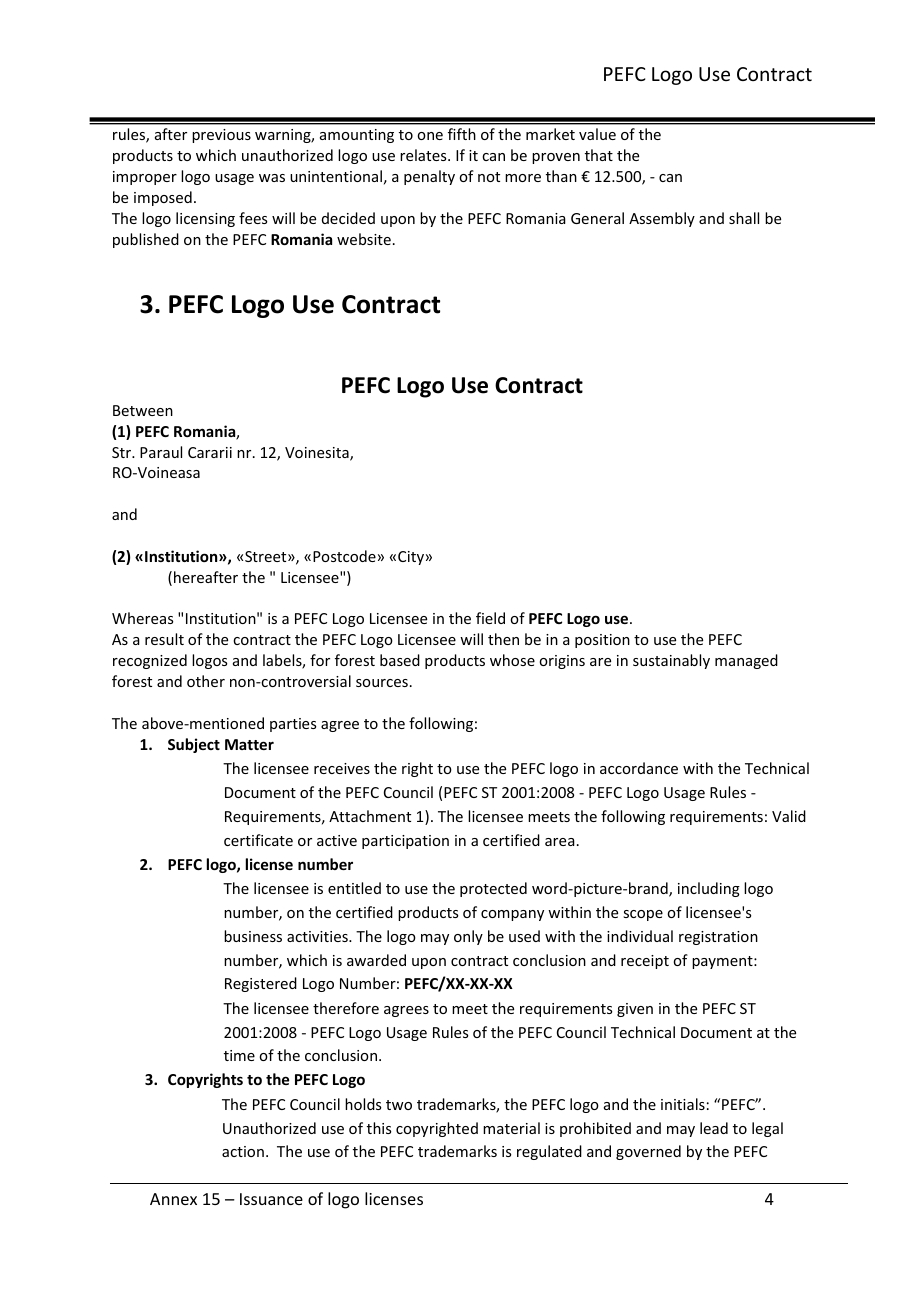  I want to click on whose, so click(512, 660).
